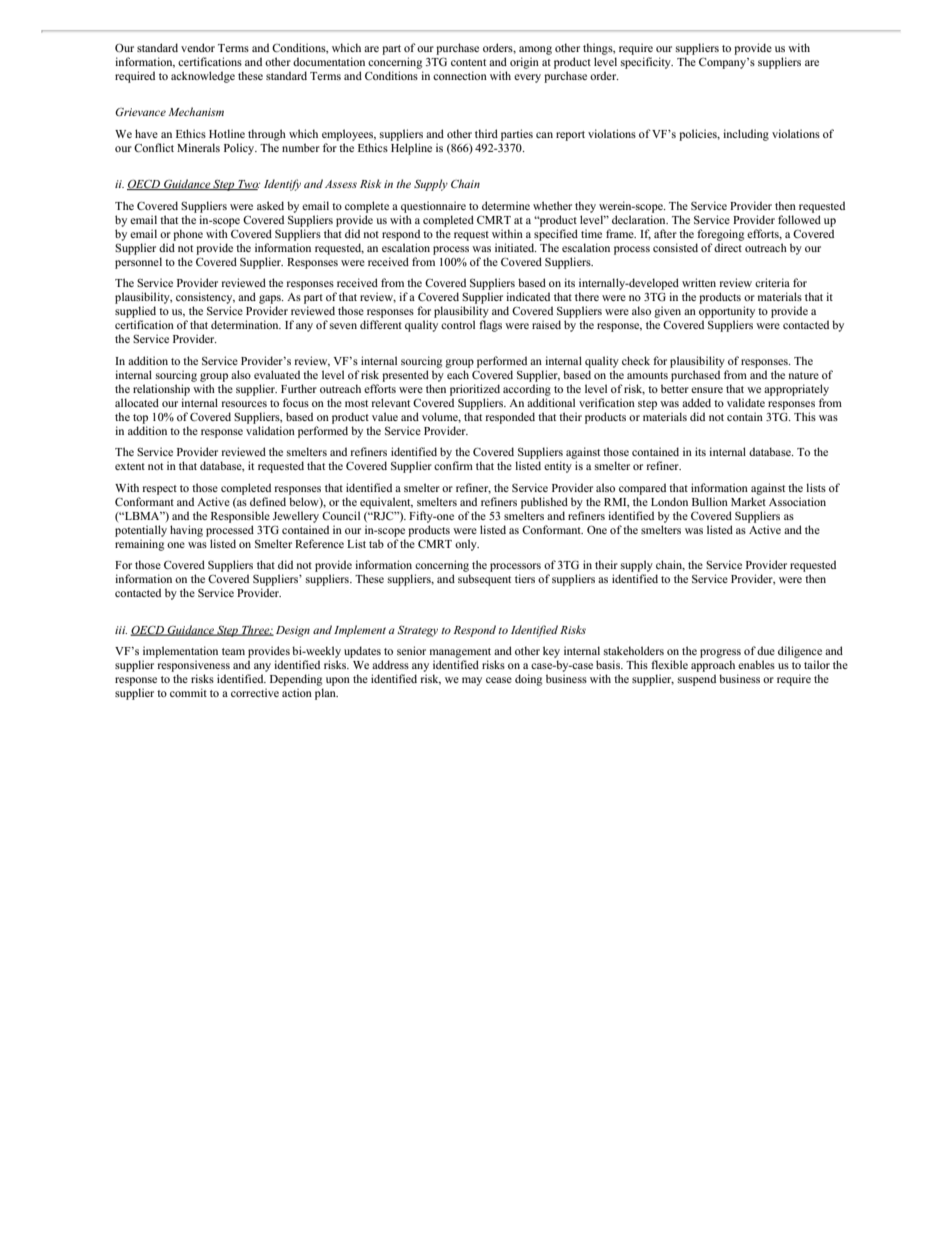  I want to click on specificity, so click(647, 63).
